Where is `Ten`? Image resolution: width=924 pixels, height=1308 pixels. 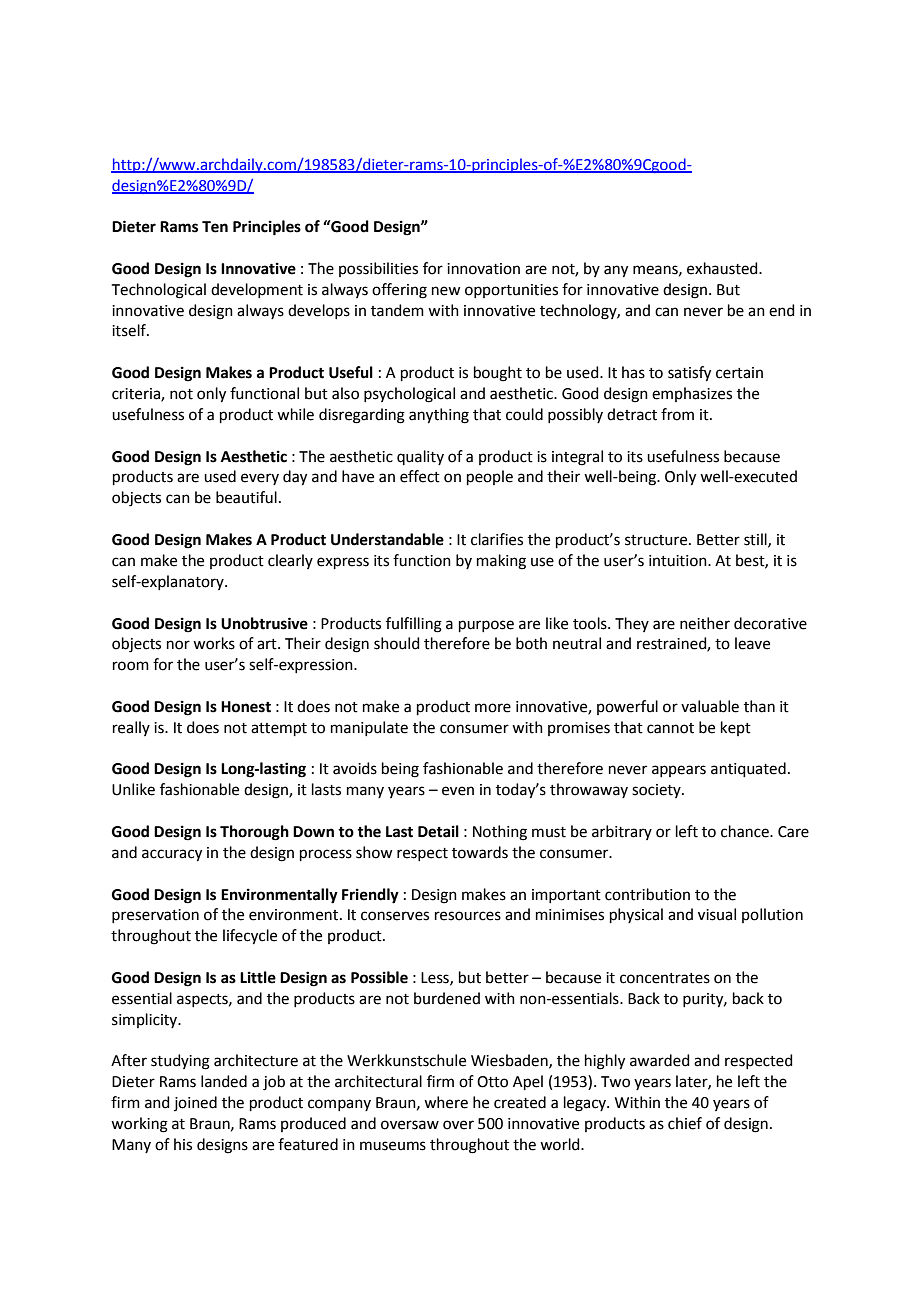
Ten is located at coordinates (215, 227).
